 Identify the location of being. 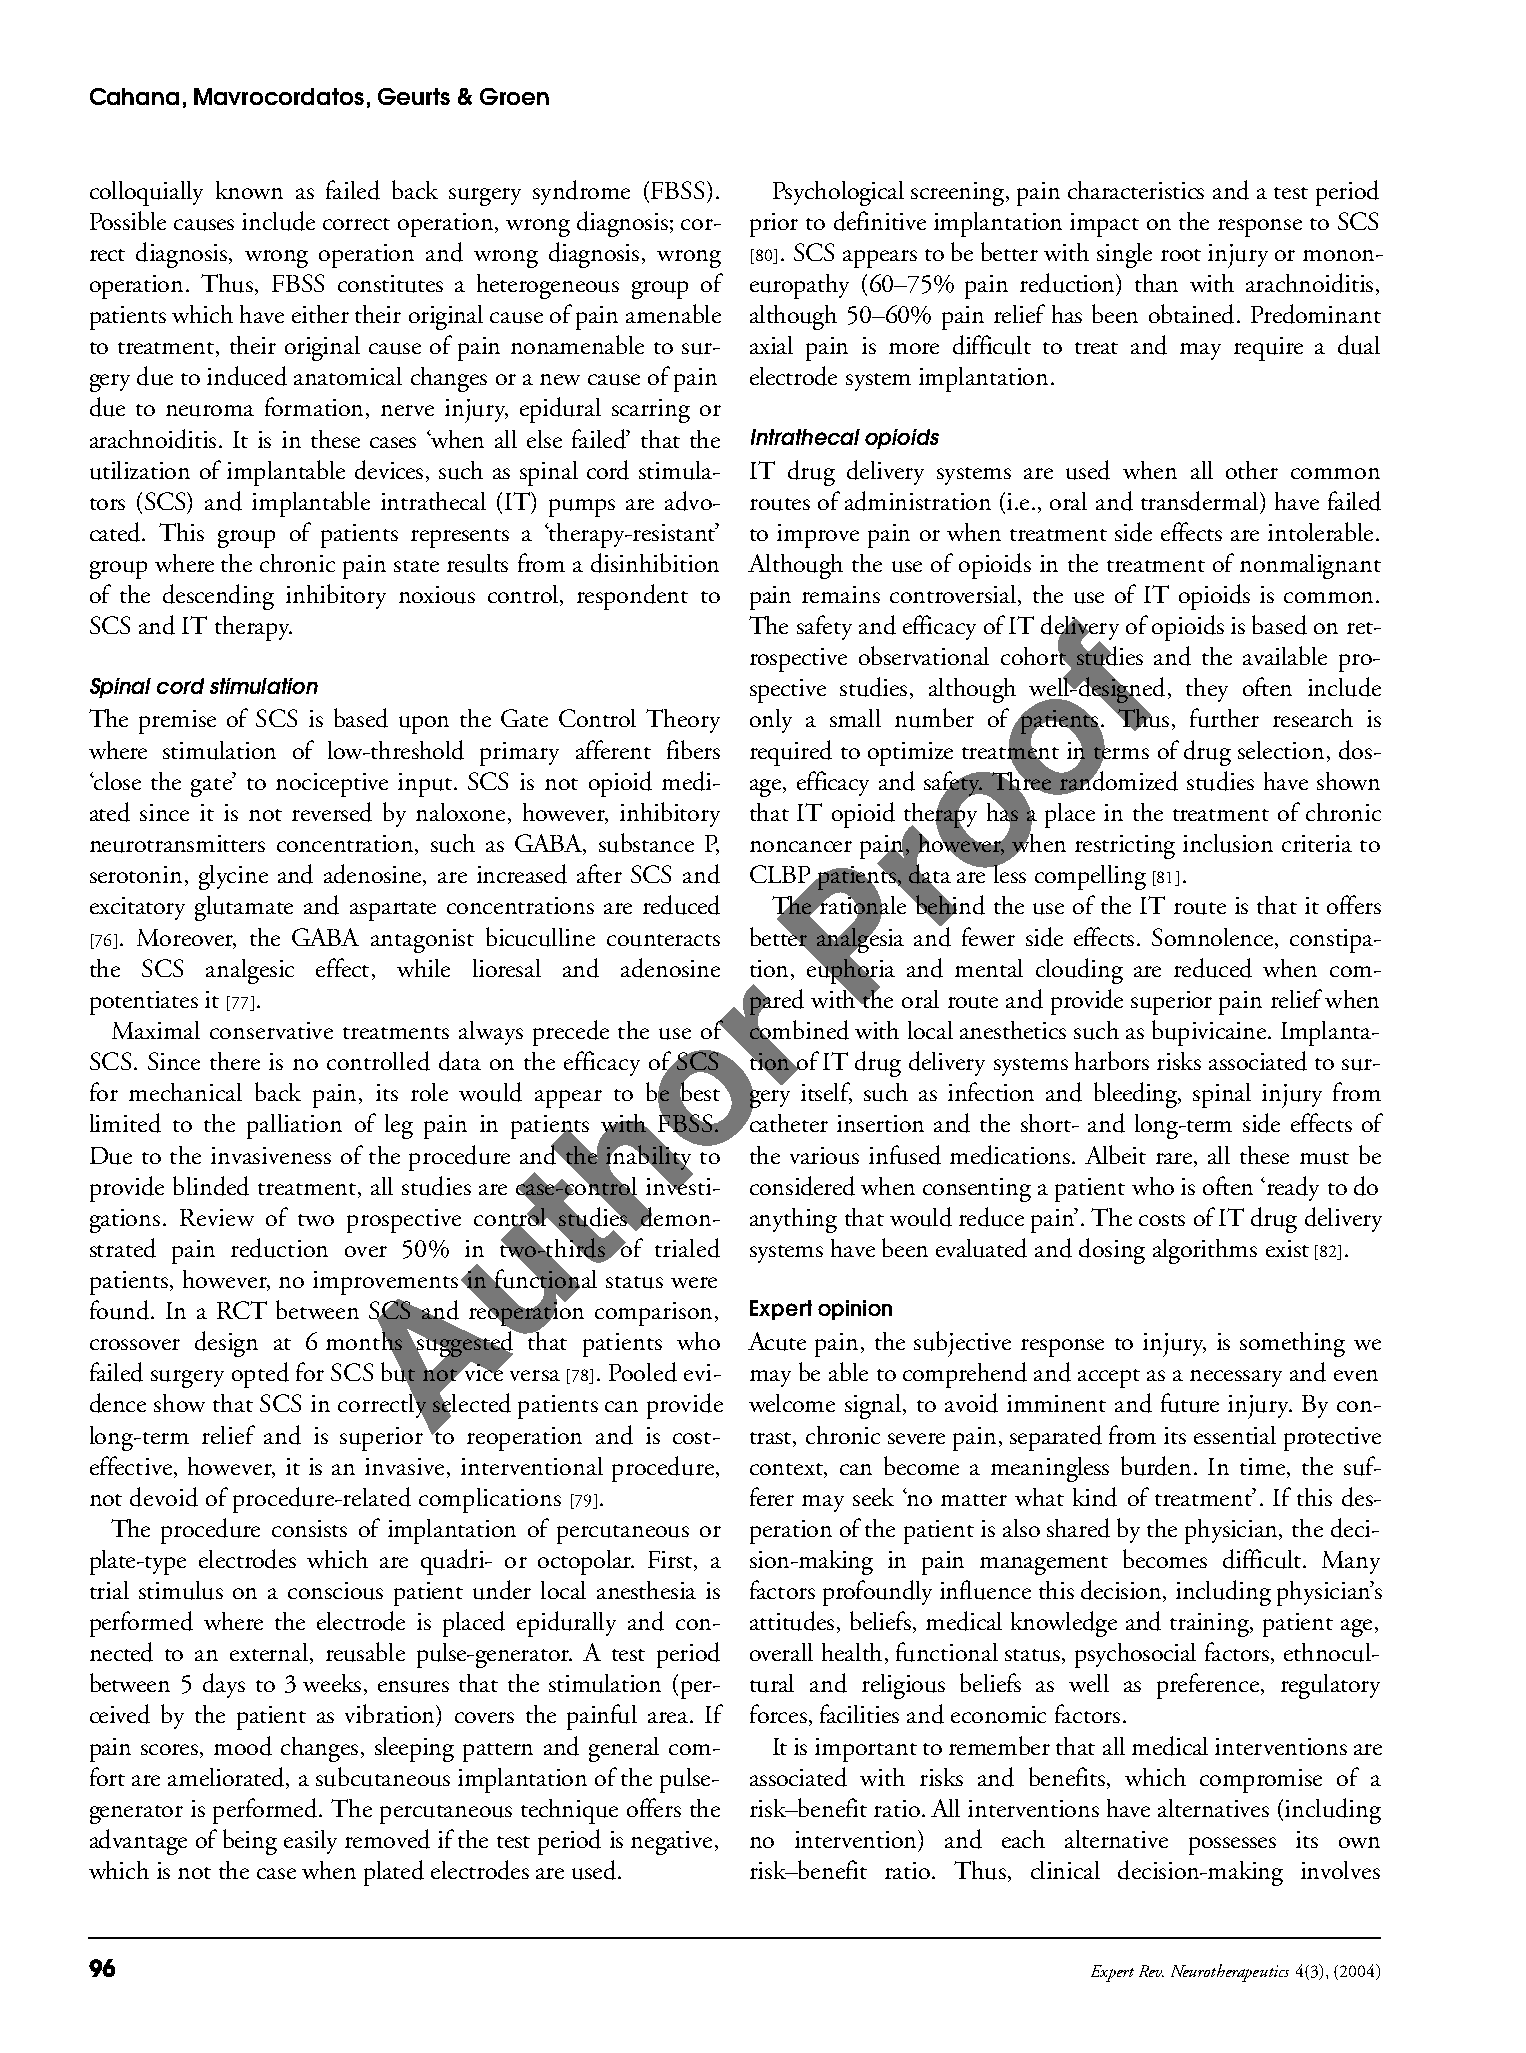
(250, 1842).
